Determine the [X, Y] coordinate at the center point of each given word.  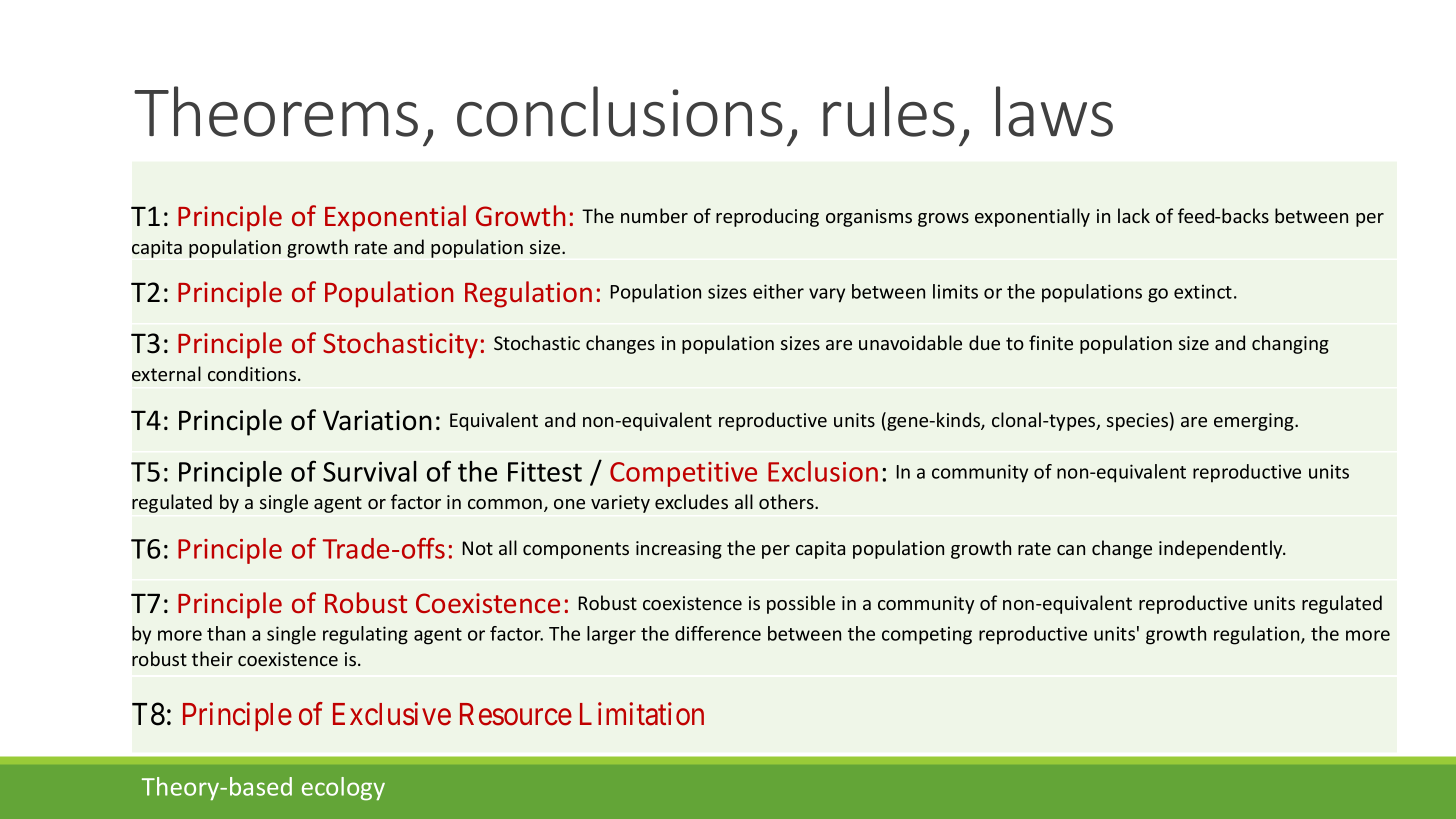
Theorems [276, 111]
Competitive [683, 474]
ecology [343, 789]
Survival [370, 471]
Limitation [642, 714]
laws [1054, 111]
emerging [1255, 422]
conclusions [620, 111]
